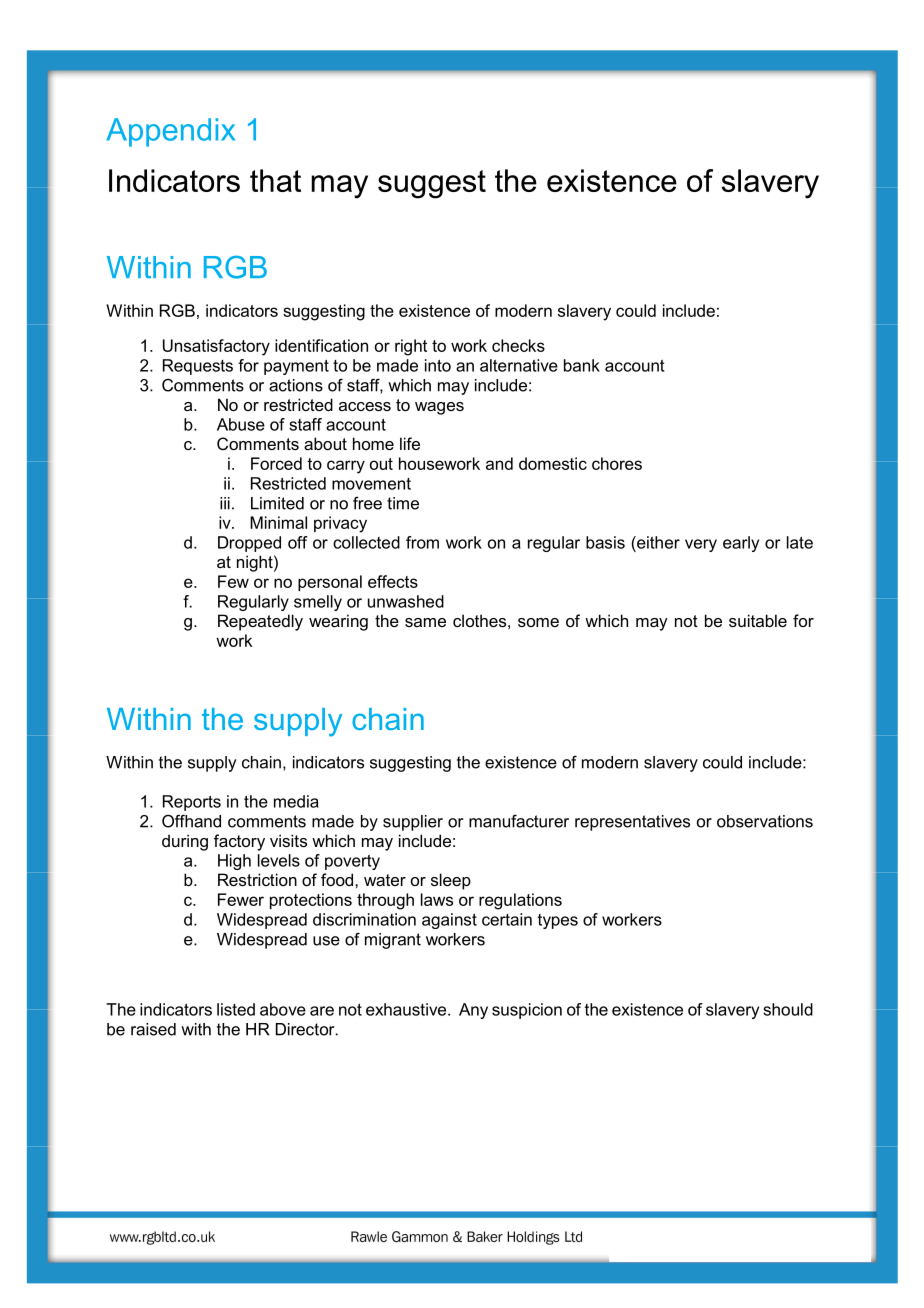 This screenshot has height=1308, width=924. Describe the element at coordinates (198, 367) in the screenshot. I see `Requests` at that location.
